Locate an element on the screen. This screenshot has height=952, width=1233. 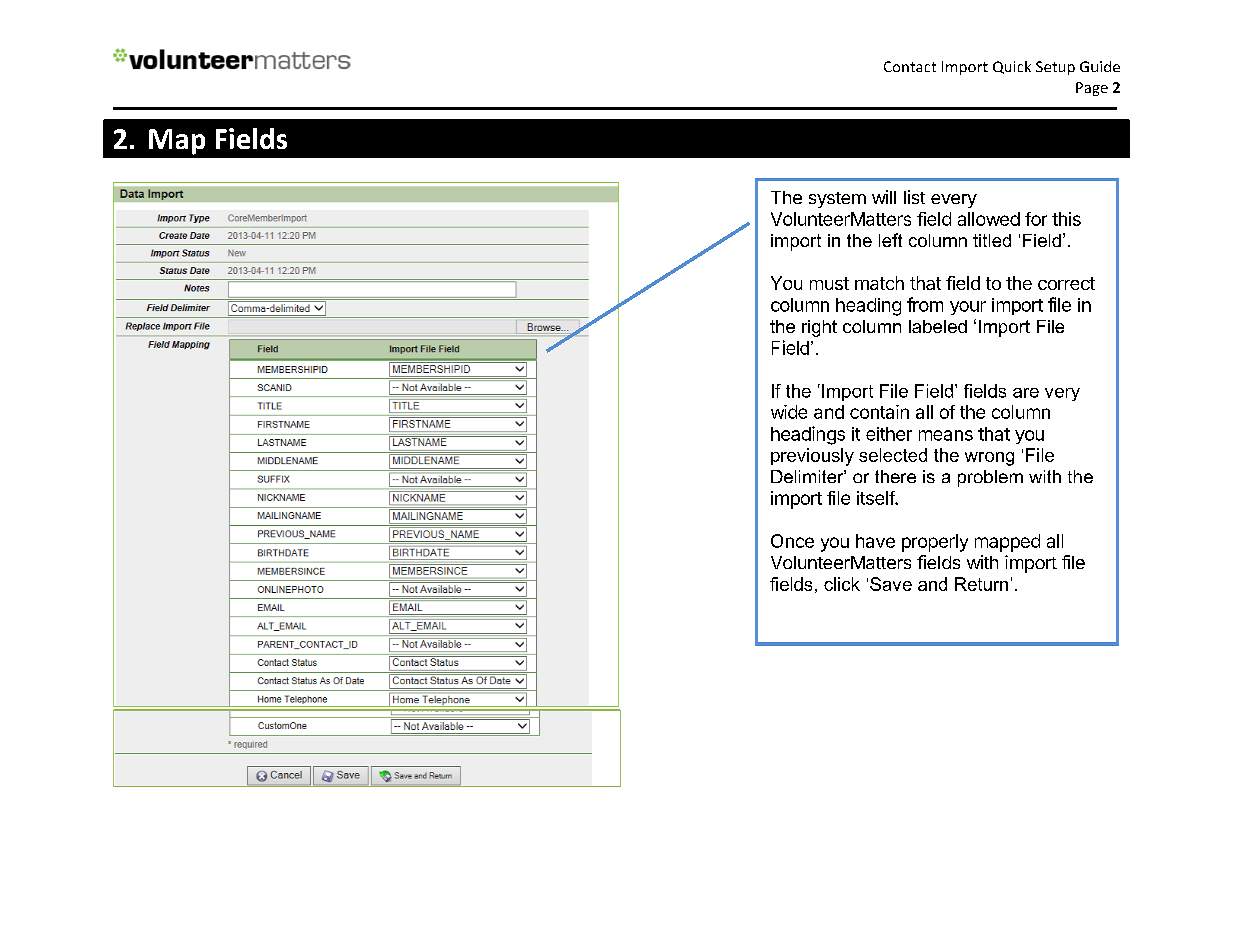
means is located at coordinates (946, 435).
